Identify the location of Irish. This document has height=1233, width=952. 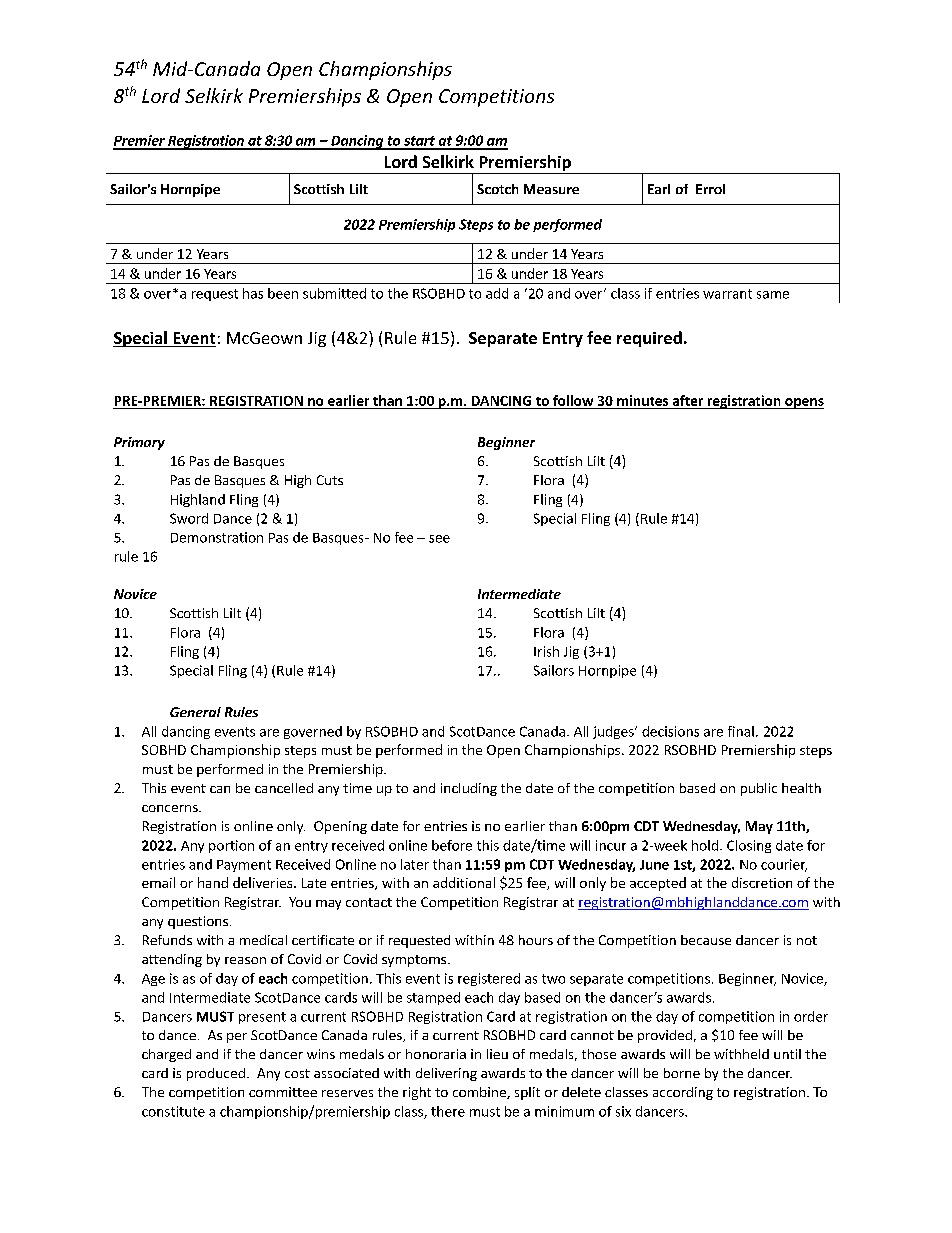
(546, 651).
